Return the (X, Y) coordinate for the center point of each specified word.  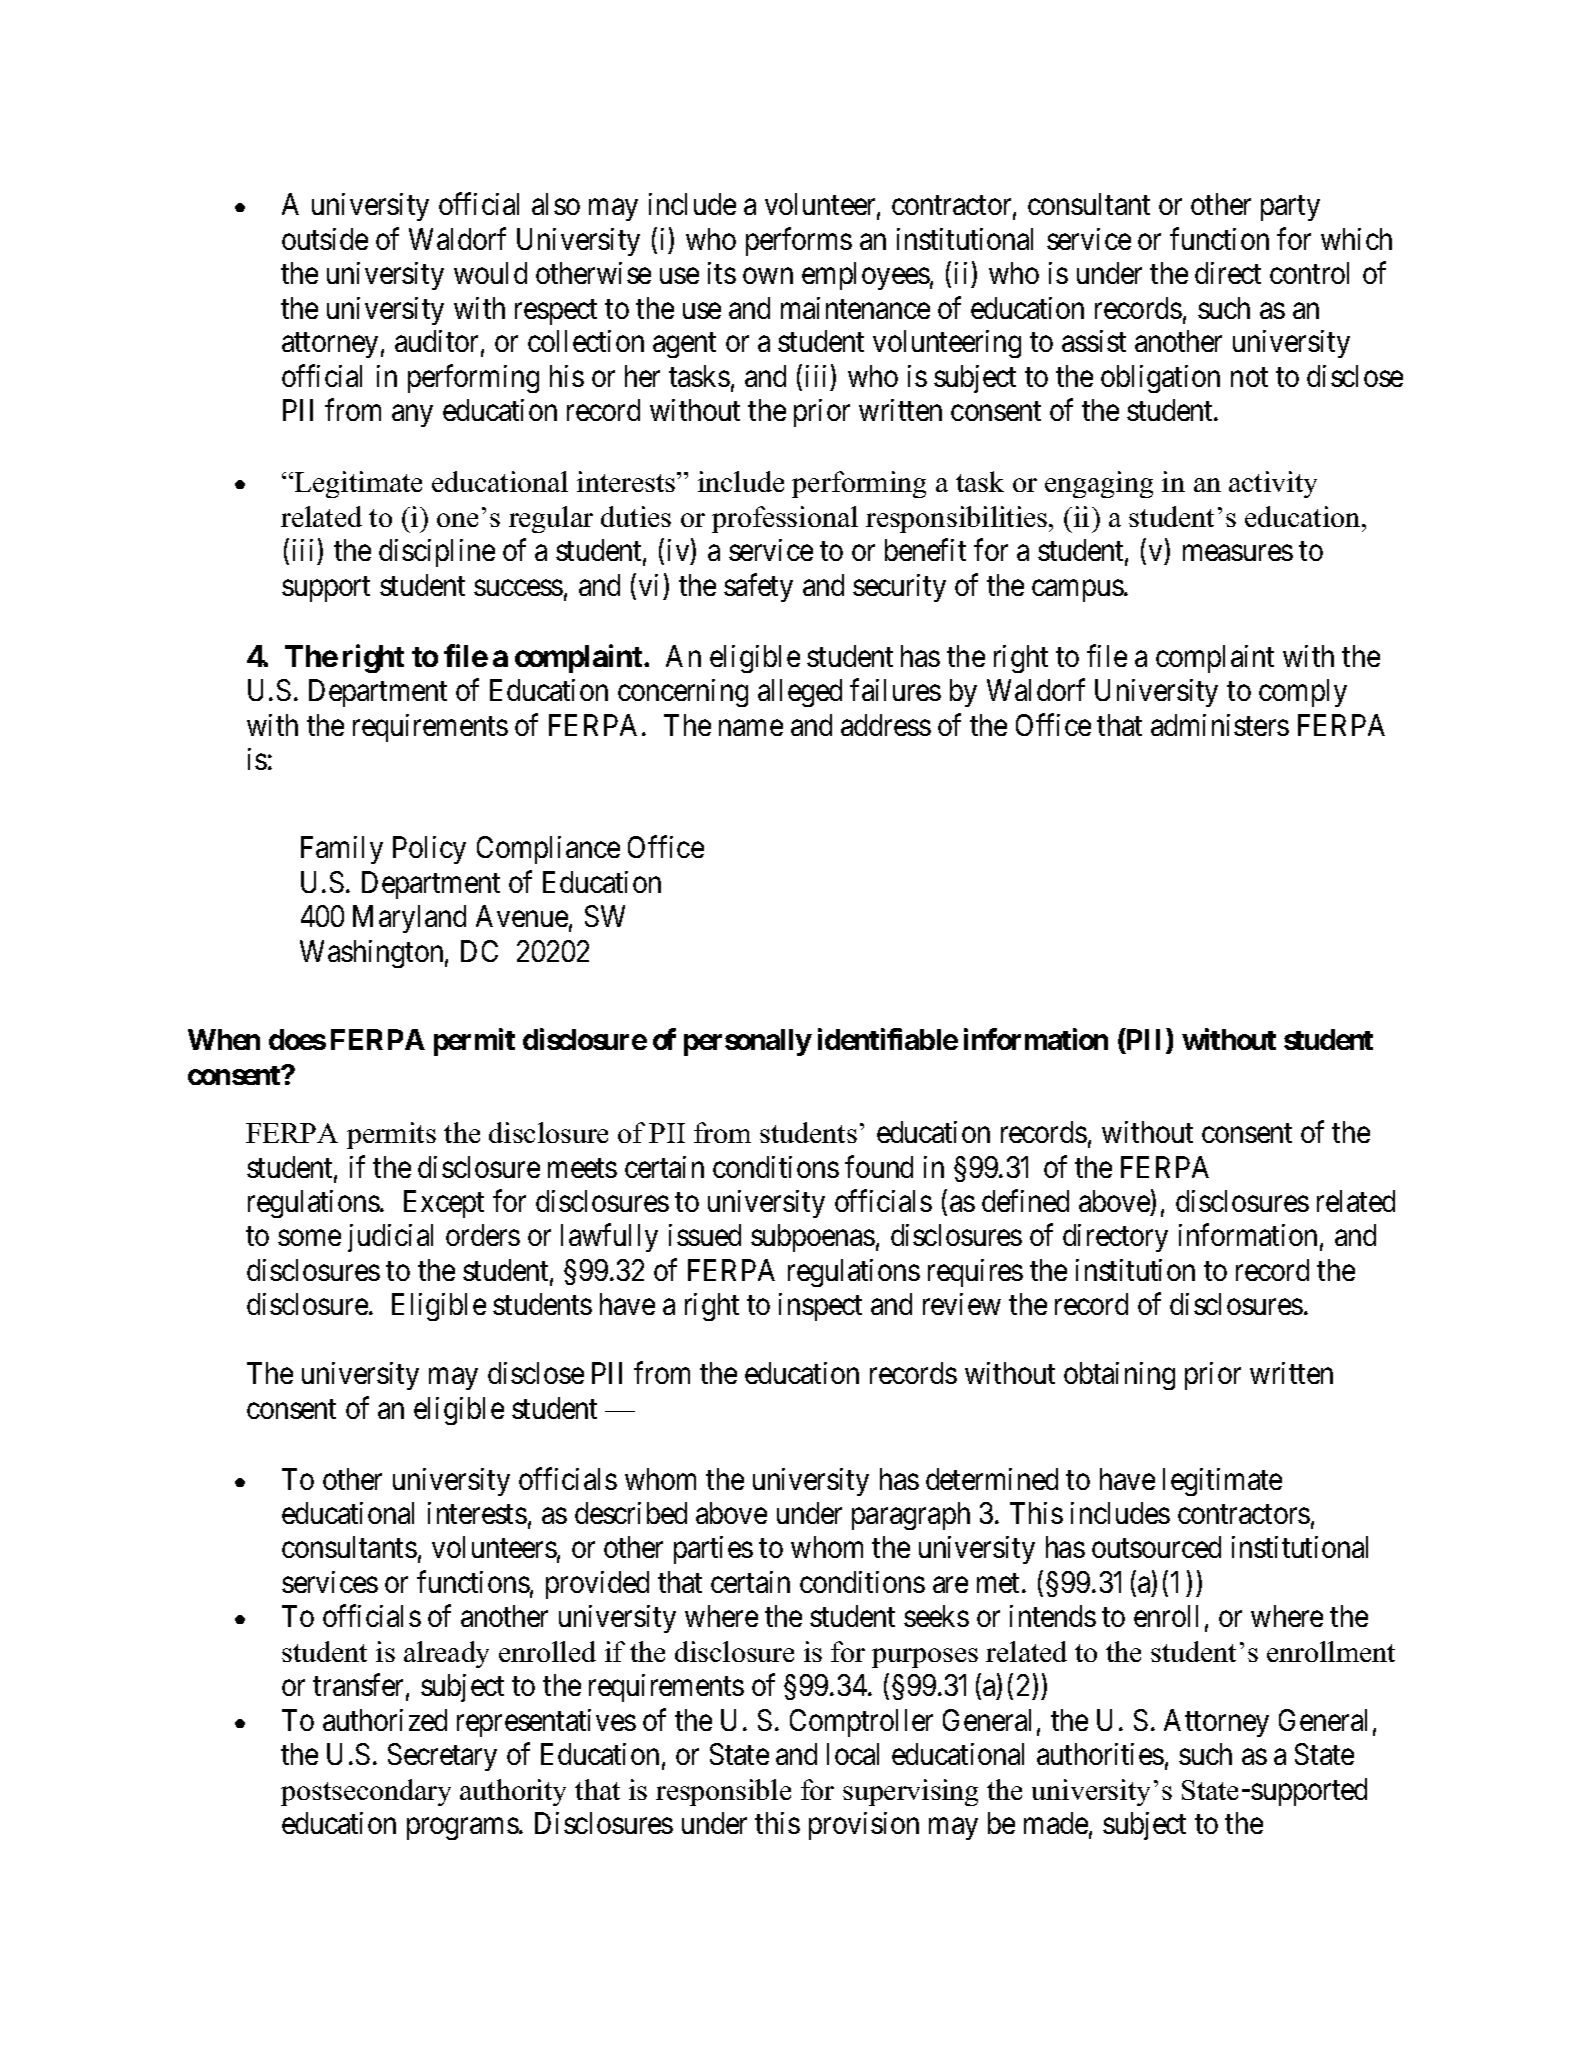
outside (325, 239)
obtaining (1119, 1376)
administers (1220, 725)
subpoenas (813, 1238)
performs (799, 241)
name (751, 728)
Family (342, 850)
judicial (390, 1238)
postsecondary (366, 1792)
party (1290, 208)
